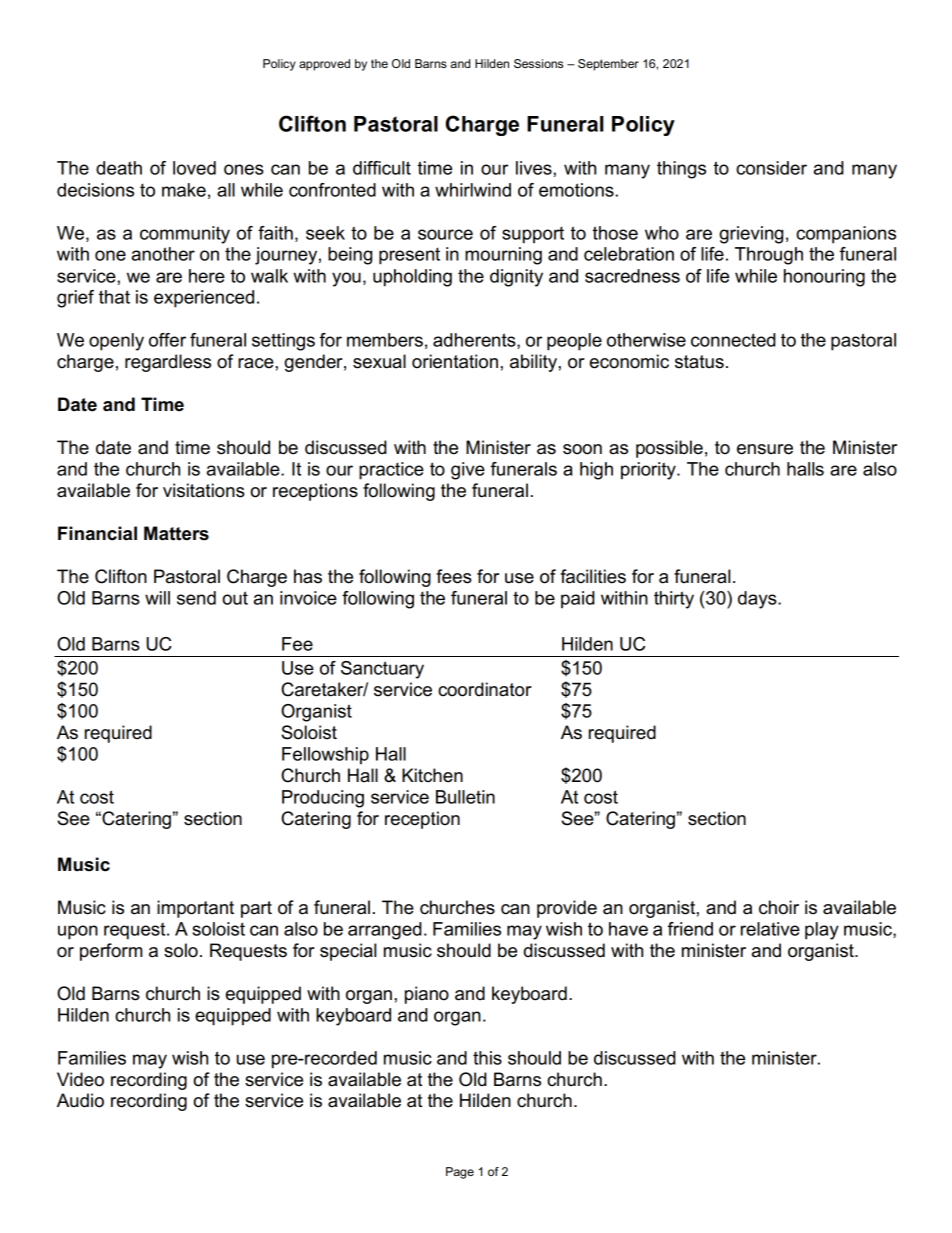 The image size is (952, 1233). I want to click on arranged, so click(385, 931).
